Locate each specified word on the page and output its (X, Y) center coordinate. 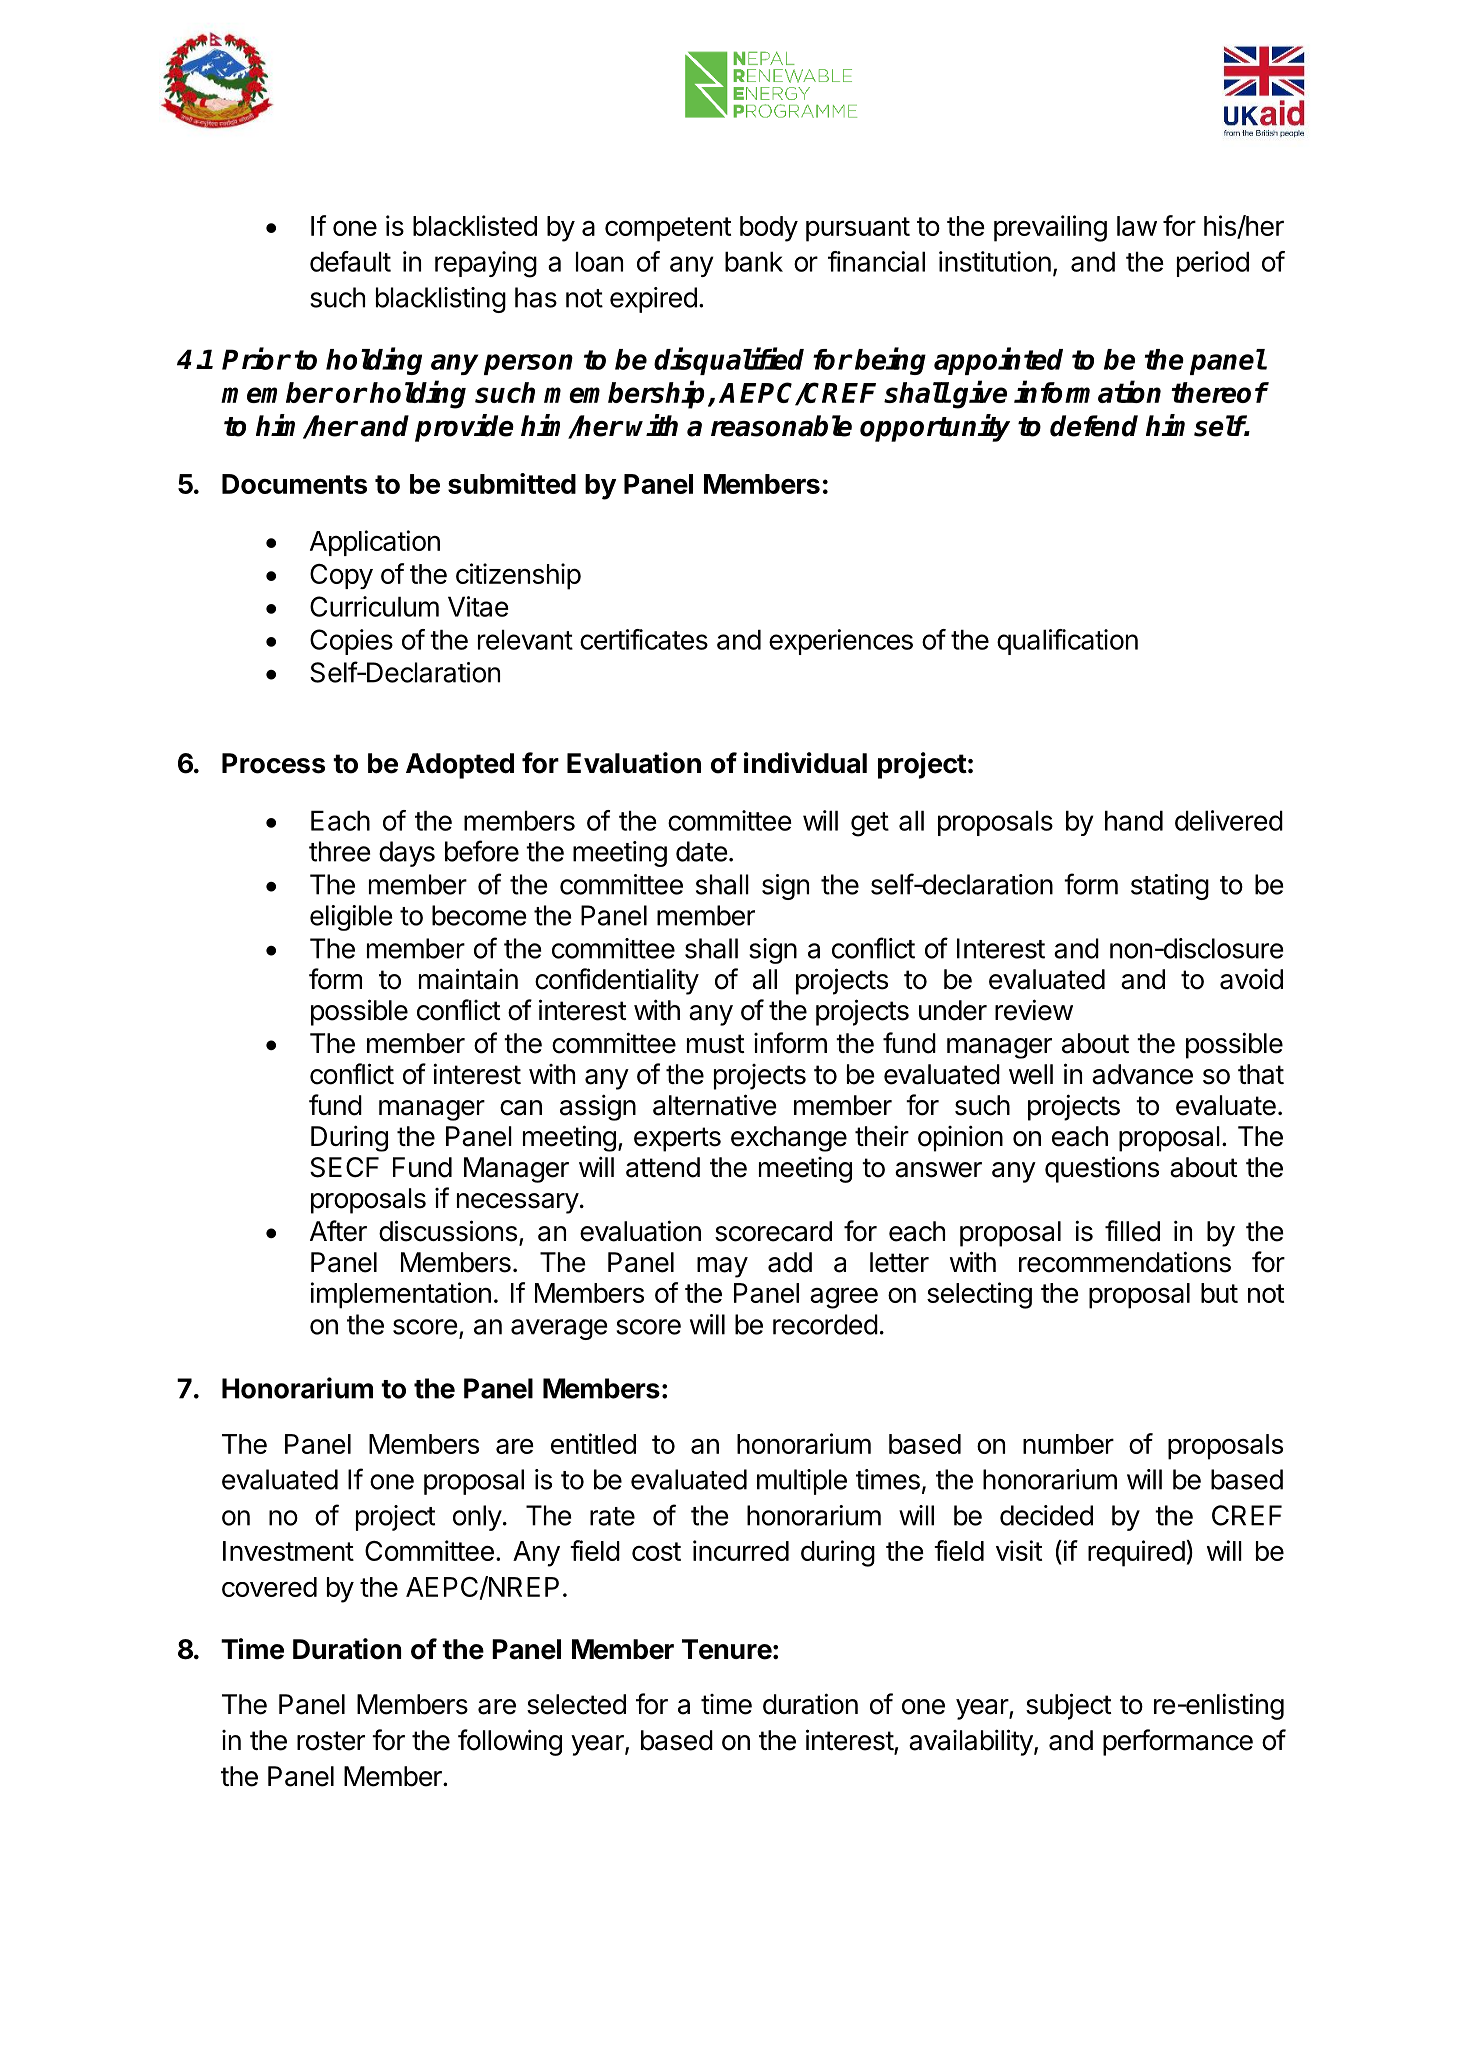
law (1137, 226)
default (350, 261)
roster (331, 1741)
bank (754, 261)
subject (1069, 1706)
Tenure (727, 1649)
